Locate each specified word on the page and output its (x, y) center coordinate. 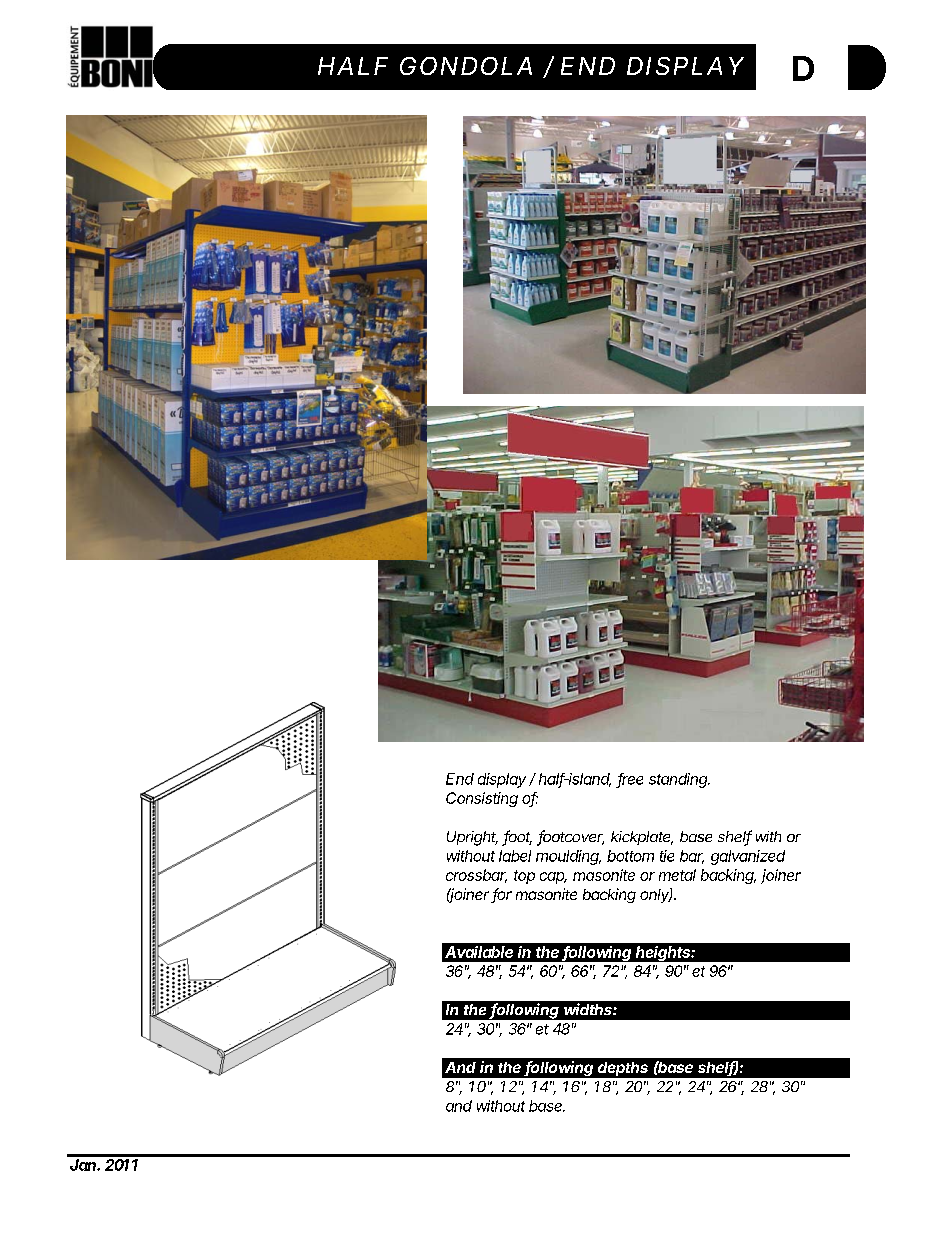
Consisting (482, 799)
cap (553, 878)
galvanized (748, 857)
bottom (630, 856)
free (630, 780)
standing (679, 780)
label (515, 856)
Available (479, 952)
